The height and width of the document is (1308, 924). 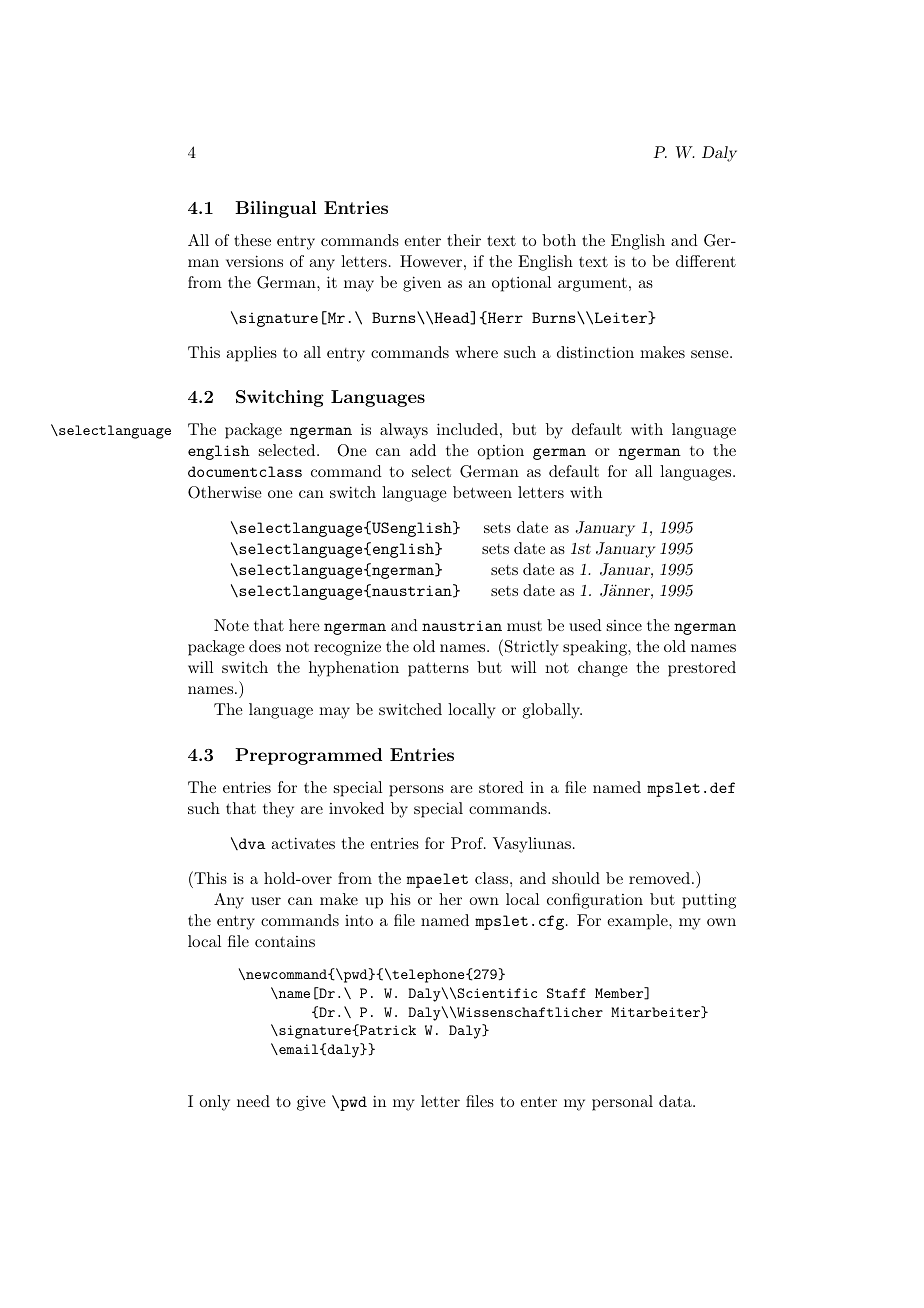 What do you see at coordinates (438, 670) in the document?
I see `patterns` at bounding box center [438, 670].
